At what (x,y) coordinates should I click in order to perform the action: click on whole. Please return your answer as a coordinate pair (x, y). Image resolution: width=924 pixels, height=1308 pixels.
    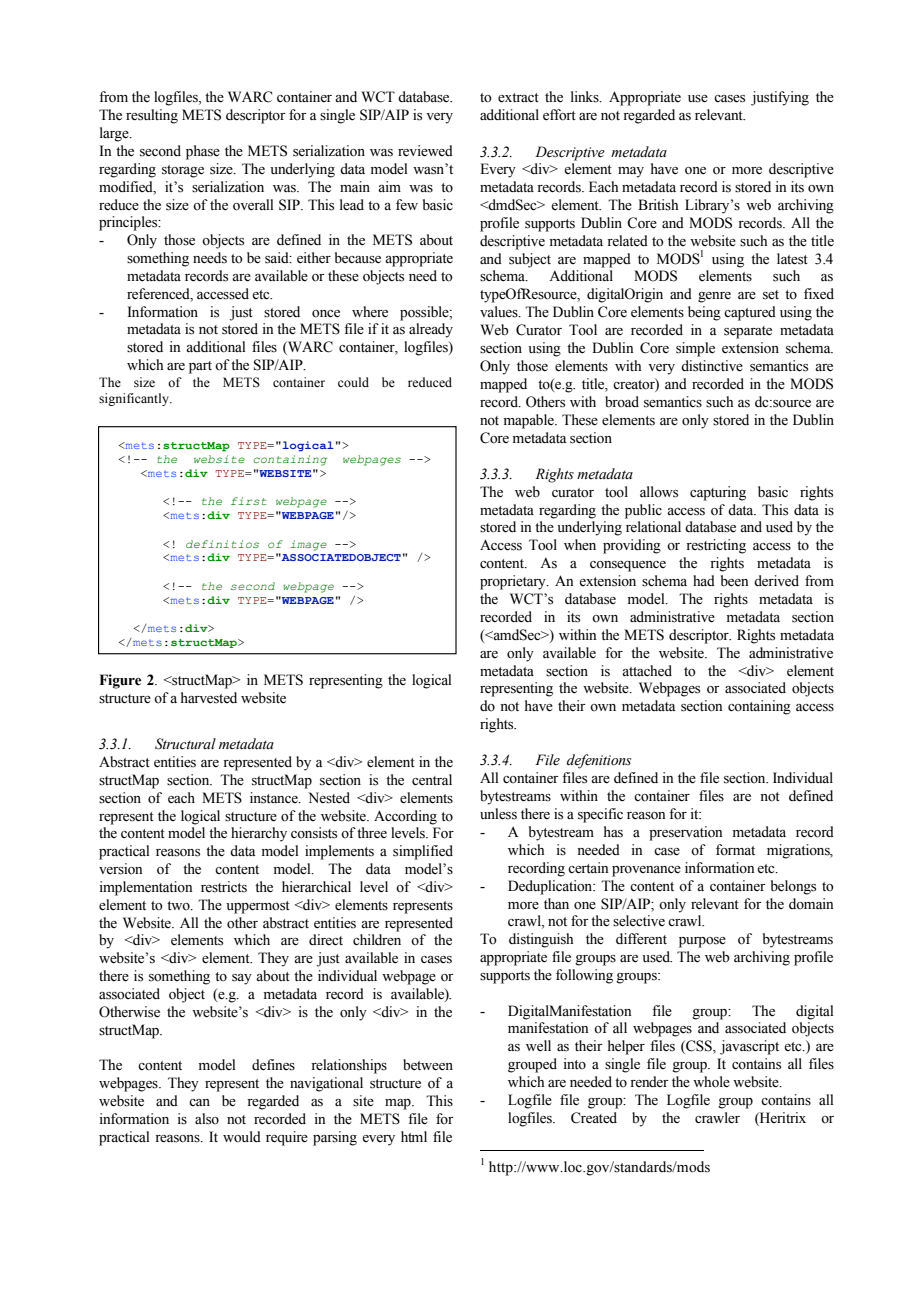
    Looking at the image, I should click on (711, 1082).
